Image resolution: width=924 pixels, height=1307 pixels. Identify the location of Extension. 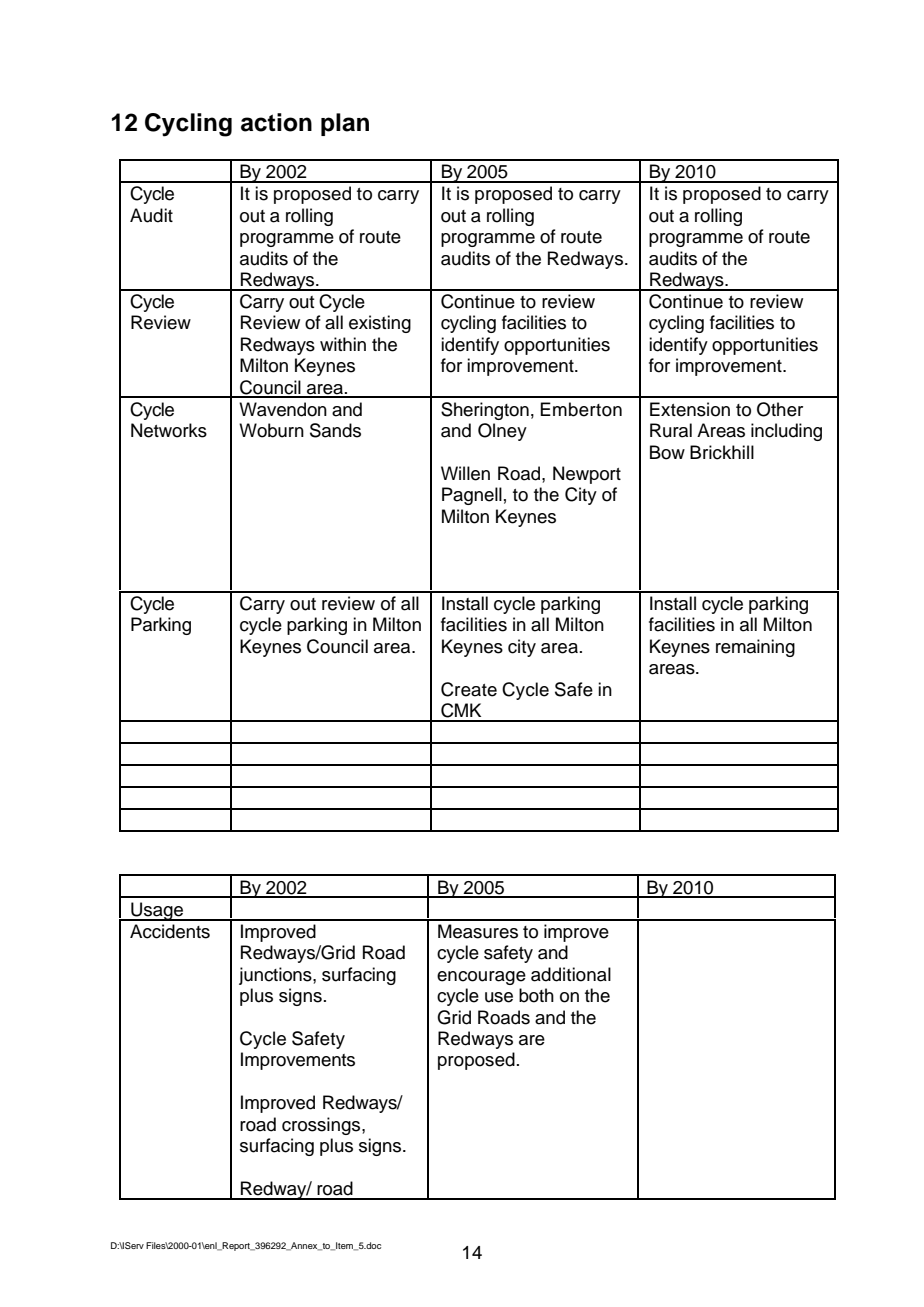
(690, 409).
